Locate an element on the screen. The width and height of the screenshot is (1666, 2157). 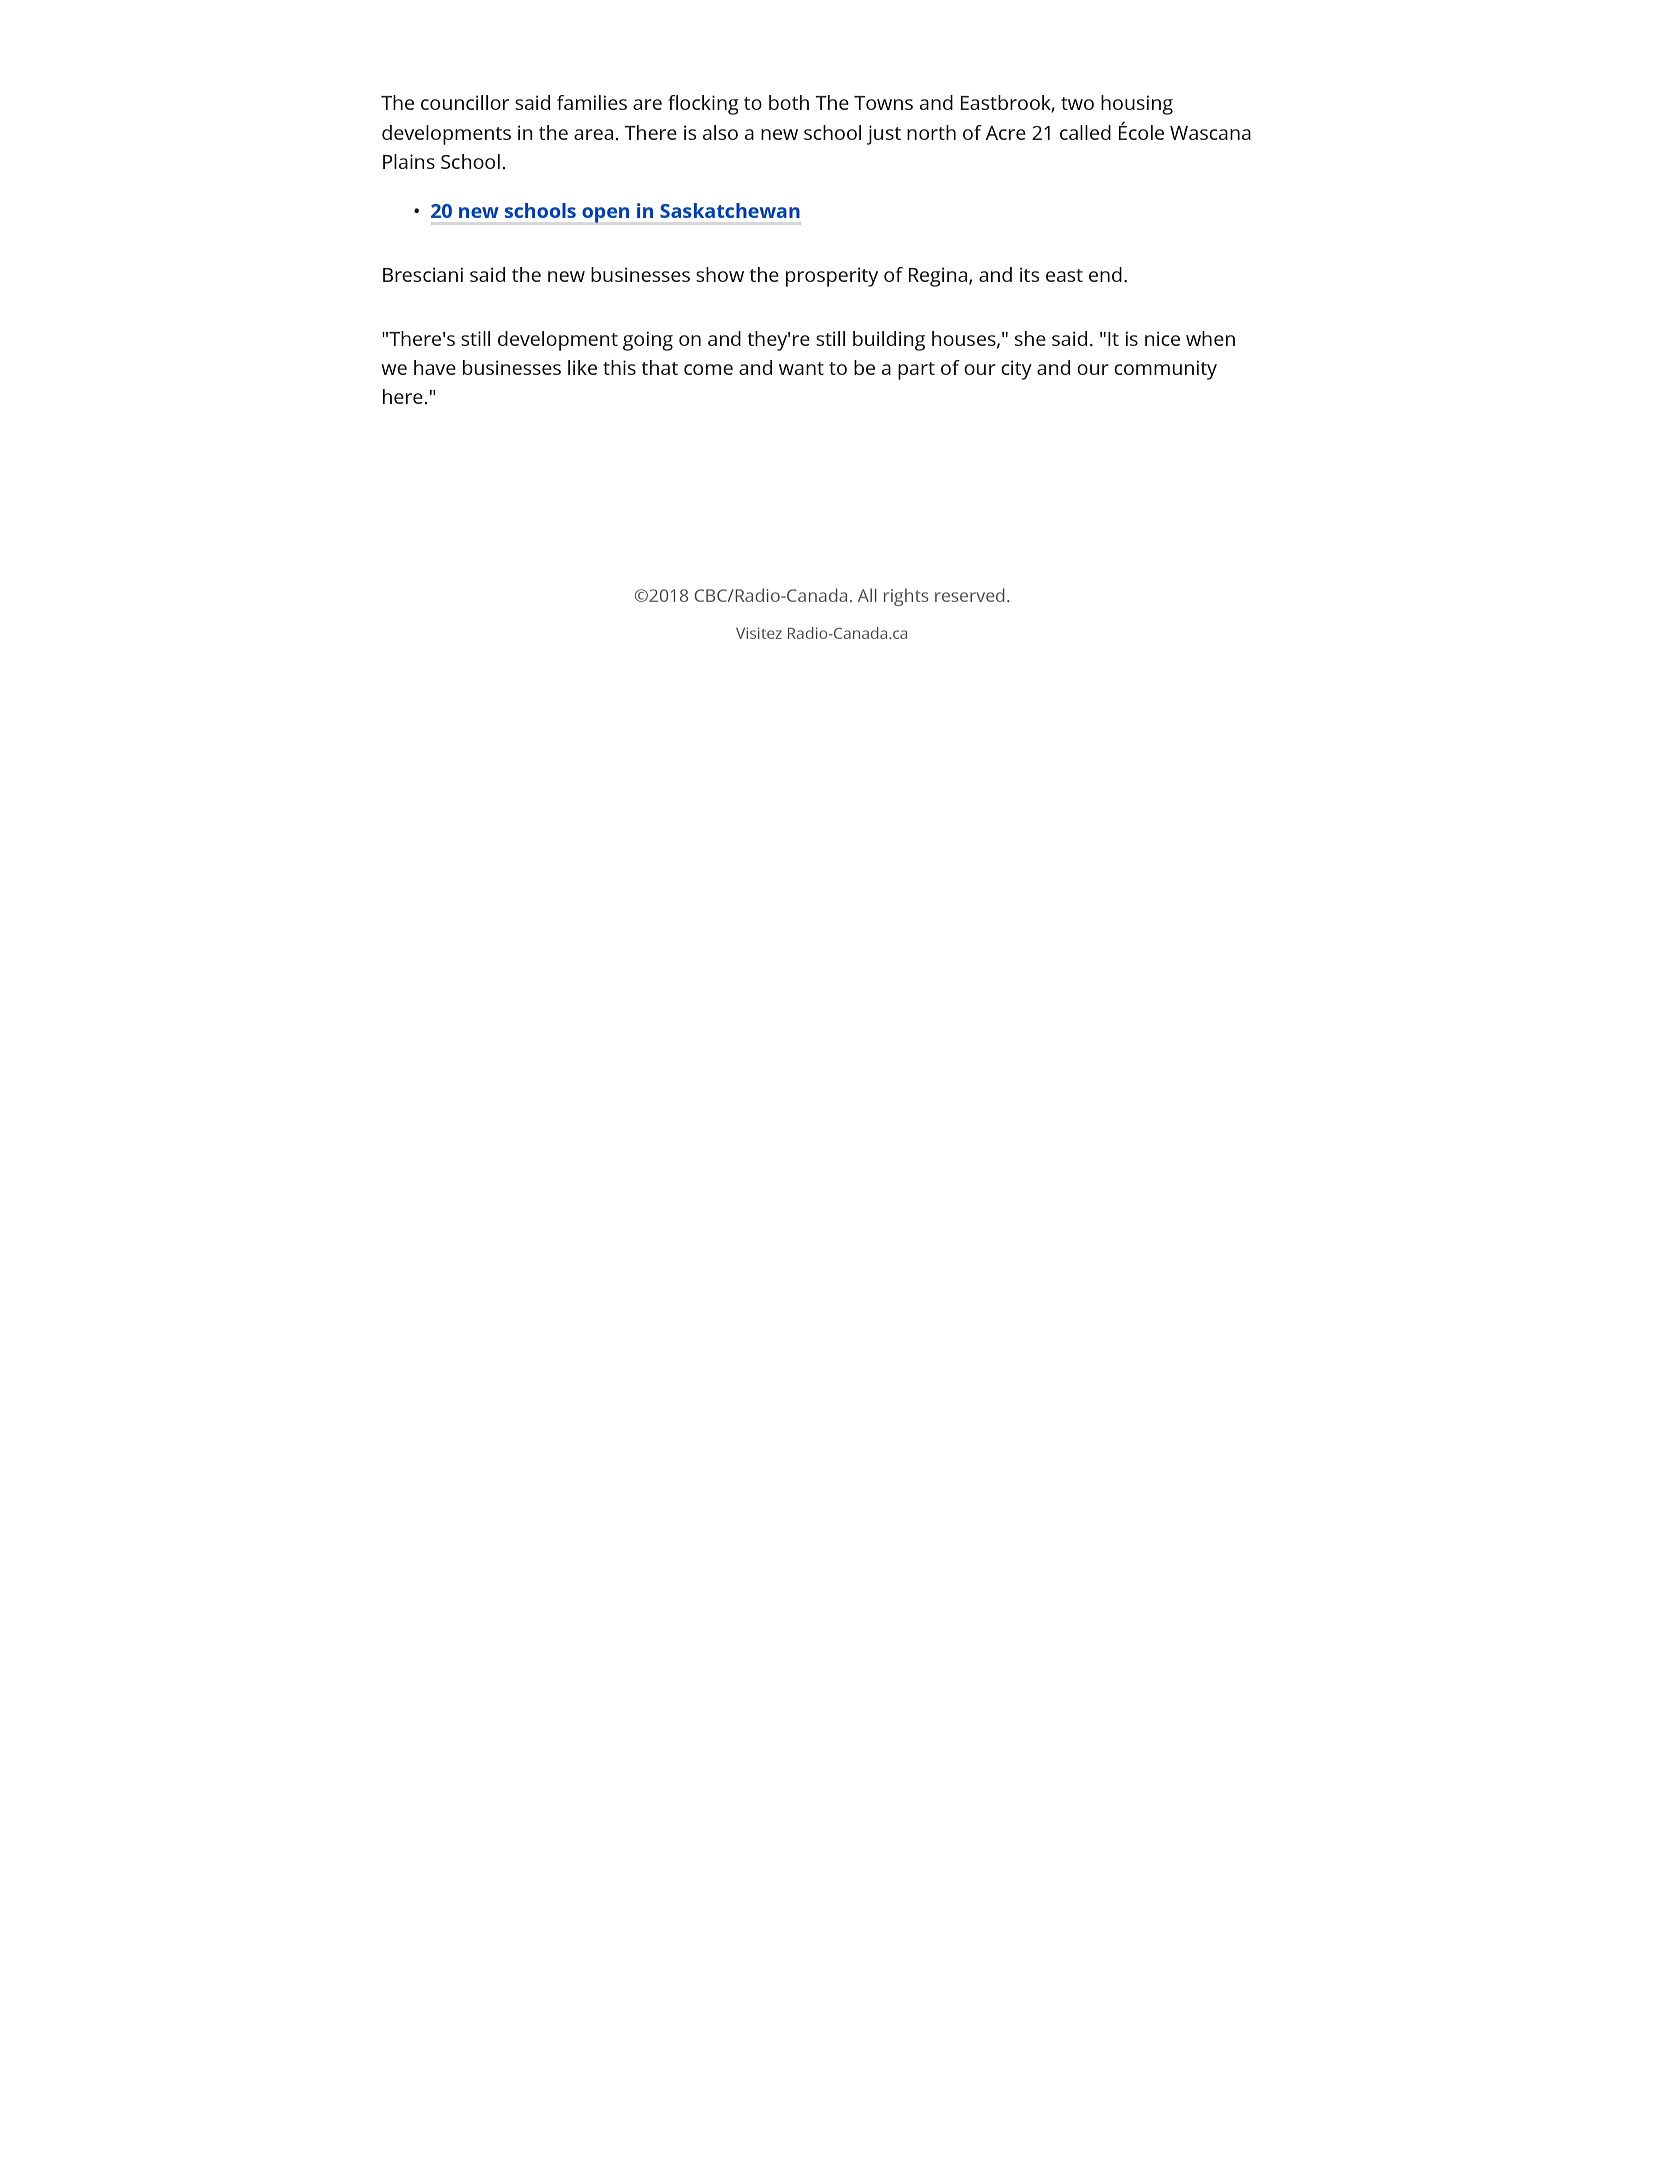
end is located at coordinates (1105, 274).
